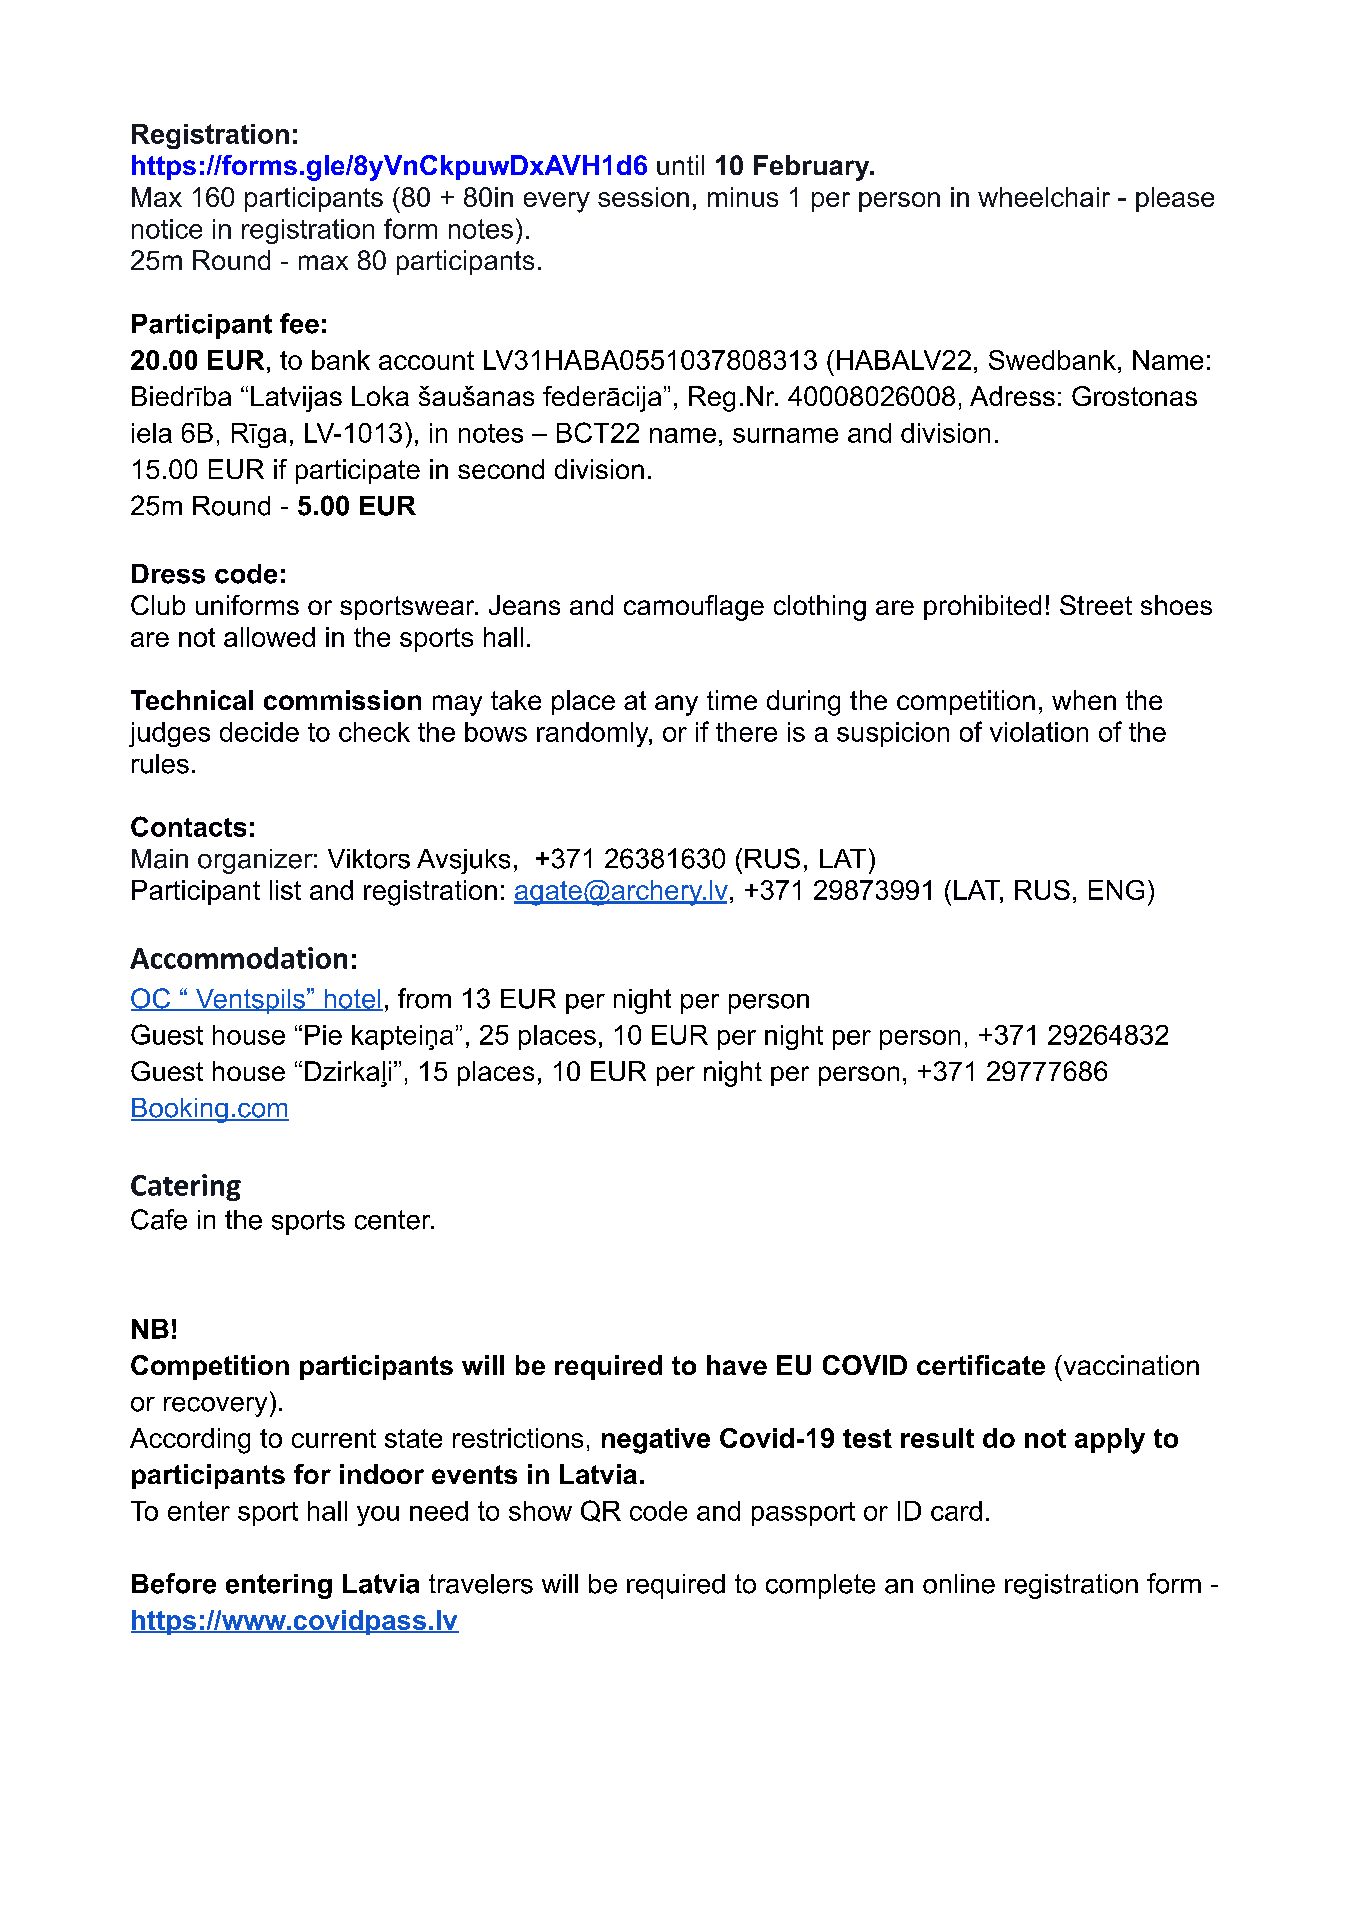  What do you see at coordinates (167, 229) in the image?
I see `notice` at bounding box center [167, 229].
